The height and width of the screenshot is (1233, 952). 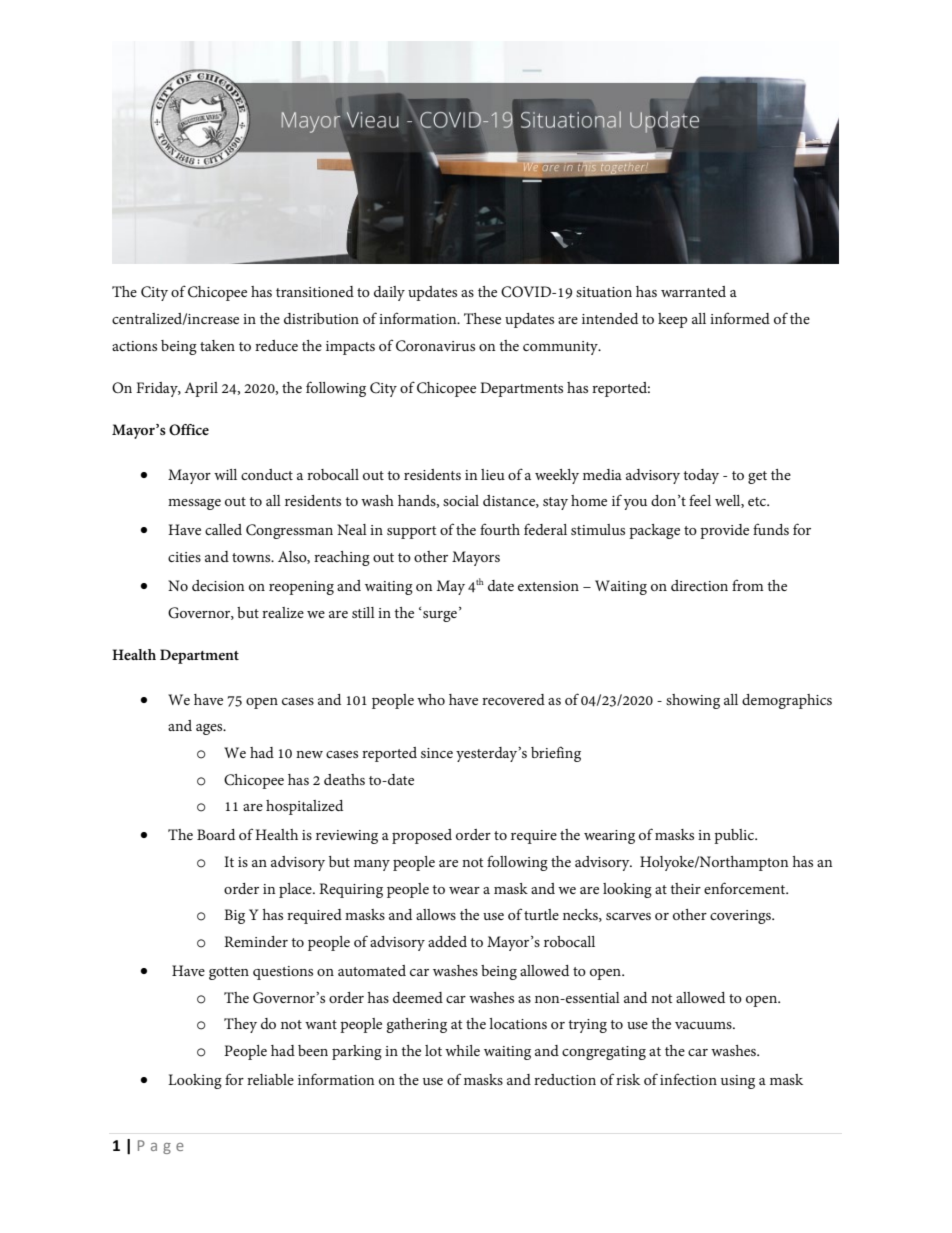 What do you see at coordinates (217, 345) in the screenshot?
I see `taken` at bounding box center [217, 345].
